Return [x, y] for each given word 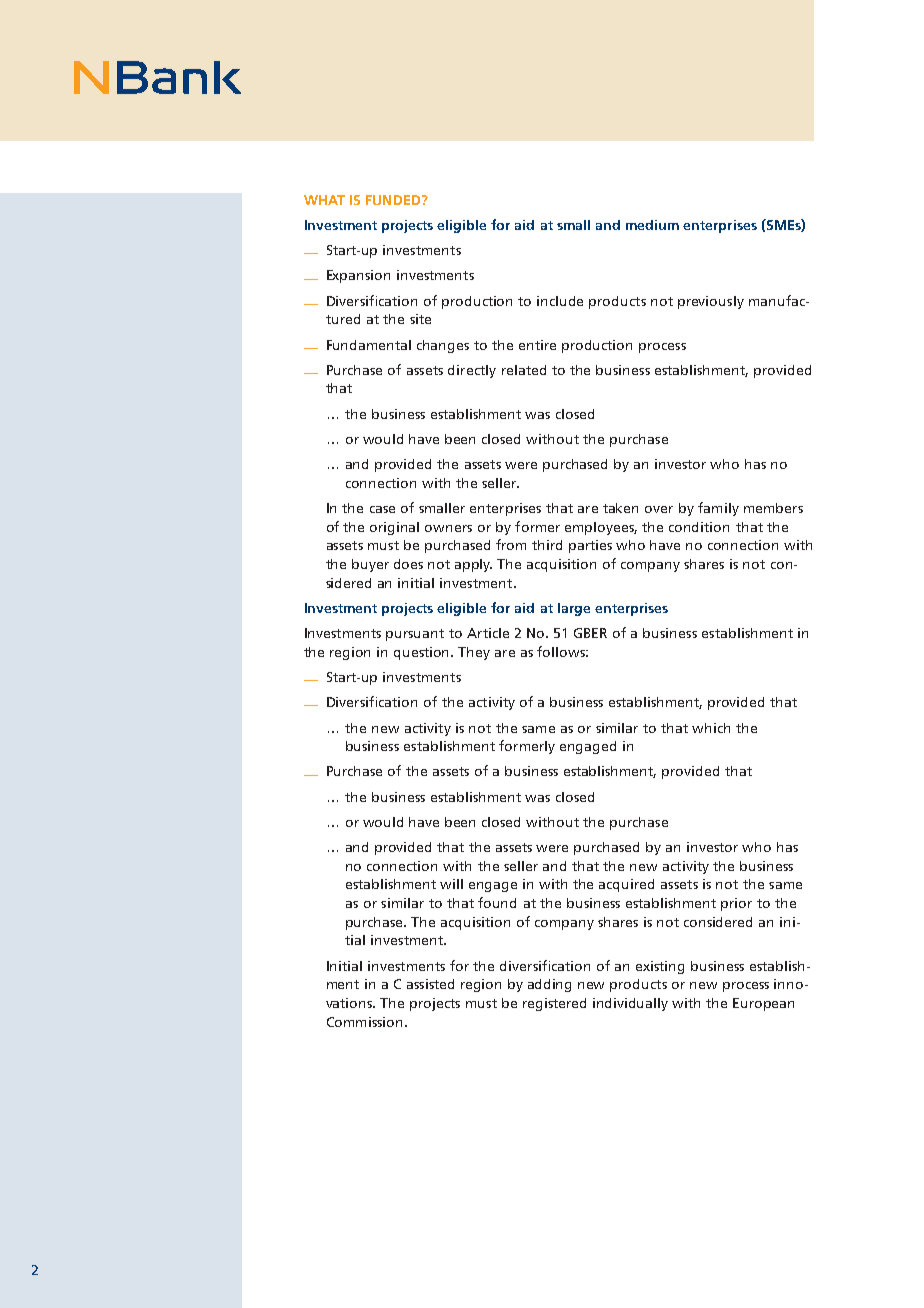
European [763, 1004]
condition [699, 527]
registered [554, 1004]
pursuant [415, 635]
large [574, 609]
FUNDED [394, 200]
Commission [364, 1022]
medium [652, 225]
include [560, 301]
